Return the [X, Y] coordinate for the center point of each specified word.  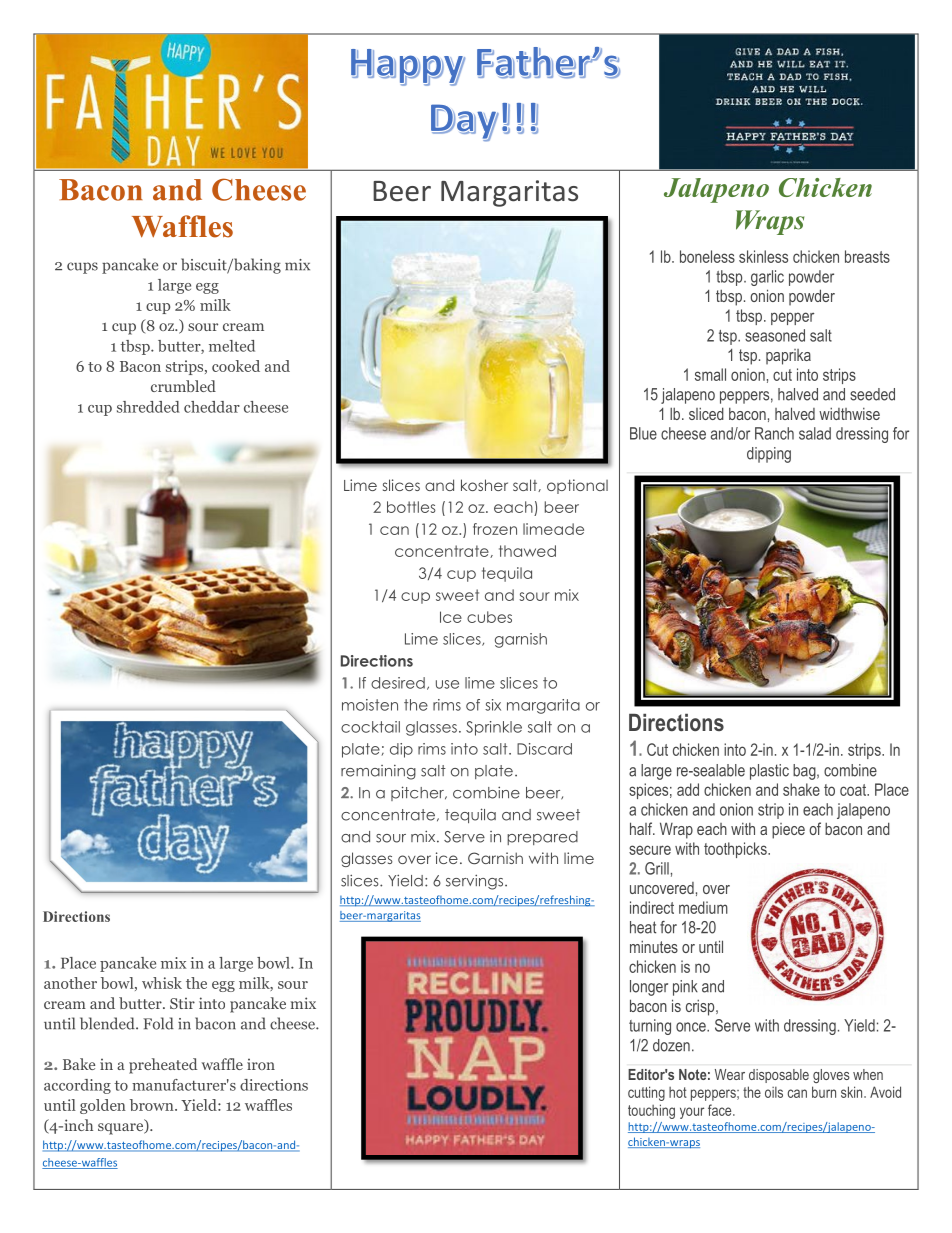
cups [82, 268]
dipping [769, 455]
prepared [542, 838]
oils [774, 1092]
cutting [646, 1093]
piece [788, 831]
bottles [411, 507]
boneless [707, 256]
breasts [867, 256]
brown [153, 1105]
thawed [527, 551]
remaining [378, 772]
